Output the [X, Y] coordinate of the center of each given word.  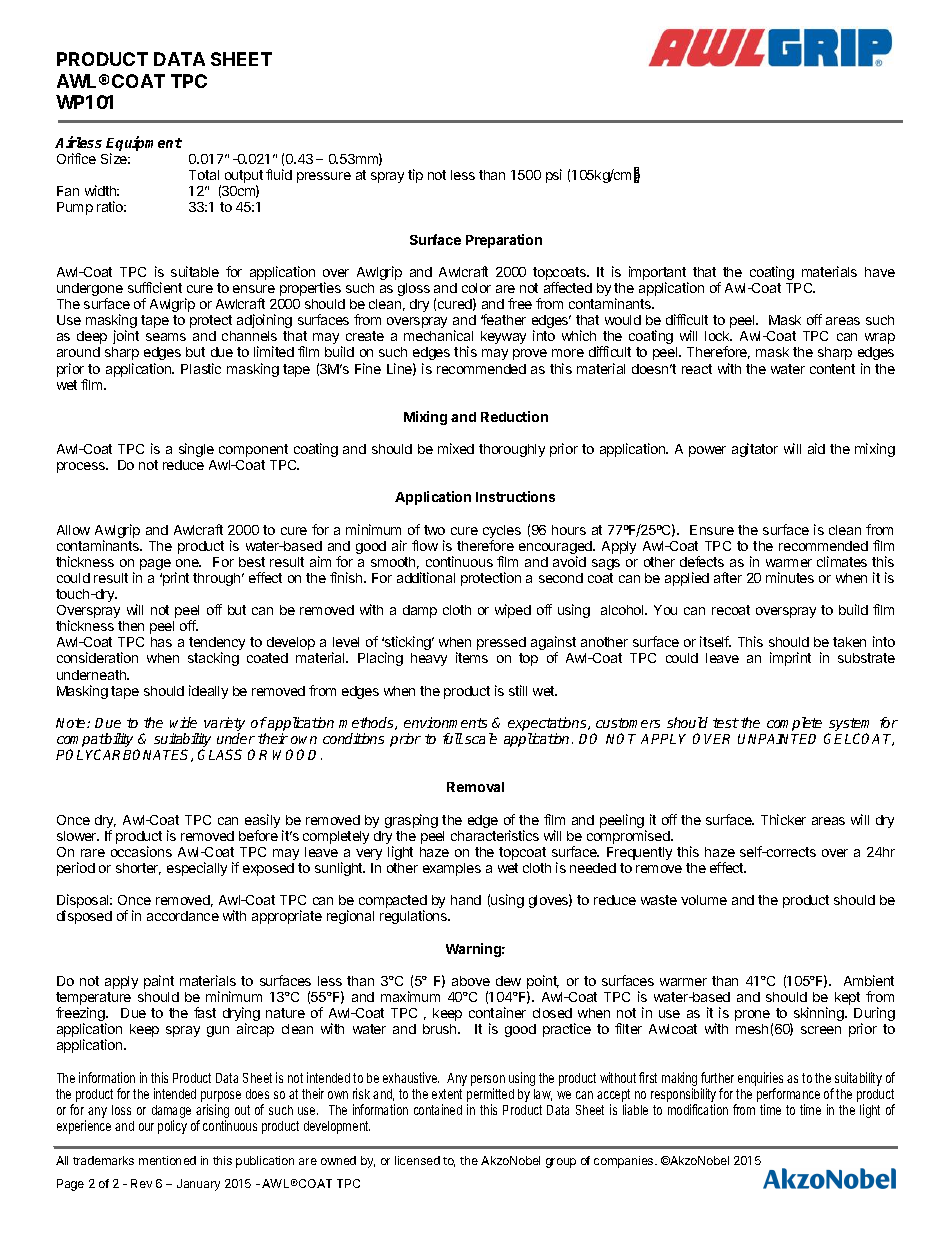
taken [849, 642]
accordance [183, 916]
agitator [755, 450]
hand [466, 900]
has [161, 642]
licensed [417, 1160]
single [196, 450]
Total [204, 175]
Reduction [514, 416]
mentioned [167, 1160]
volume [704, 900]
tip [415, 176]
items [472, 657]
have [880, 272]
